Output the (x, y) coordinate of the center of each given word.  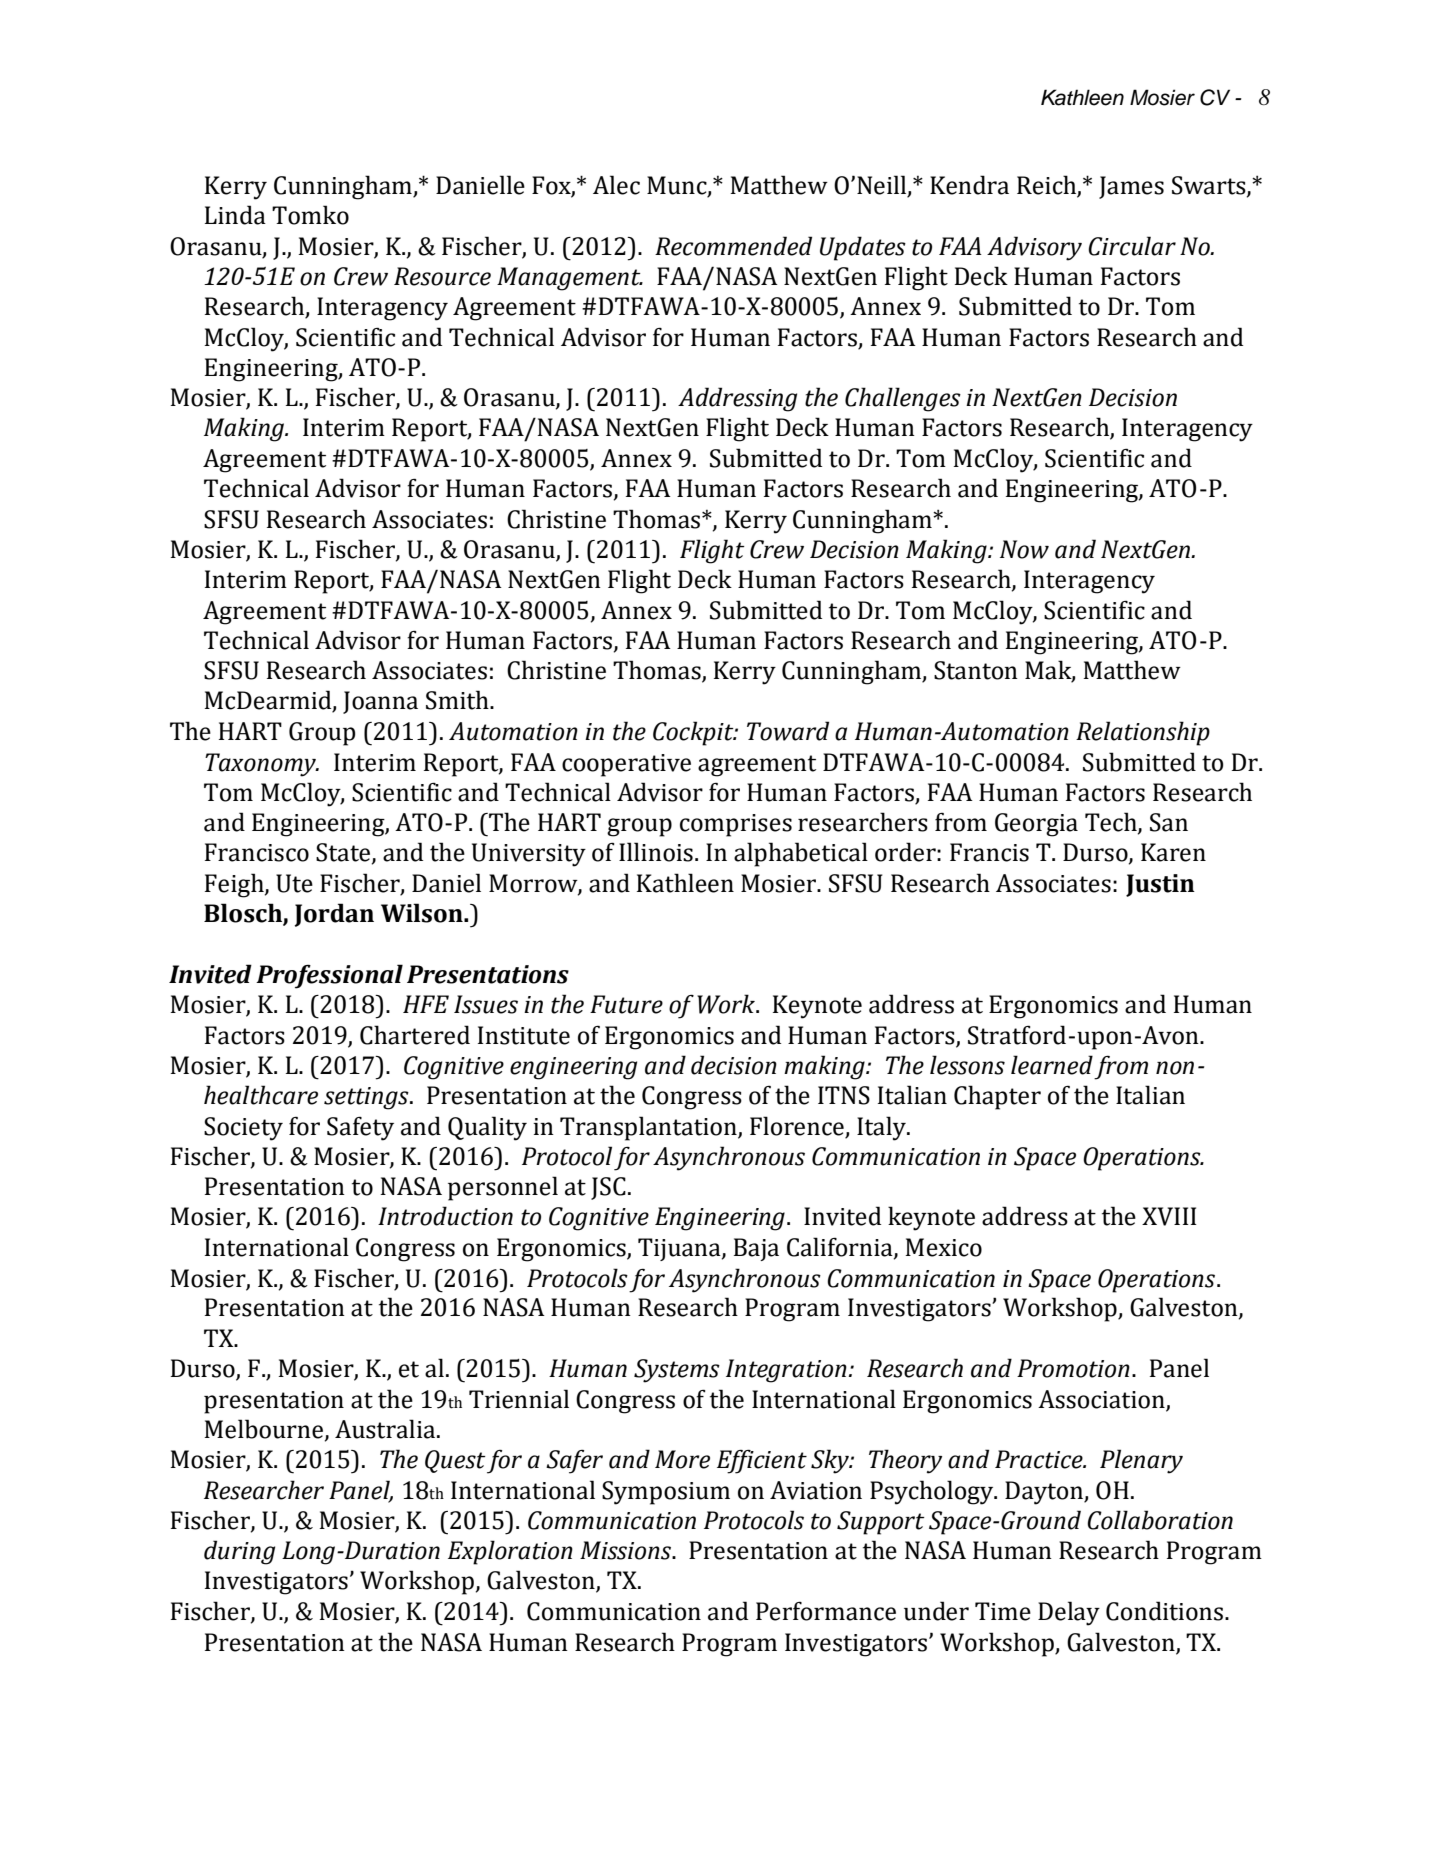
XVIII (1169, 1216)
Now (1024, 549)
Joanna (380, 702)
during (239, 1552)
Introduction (445, 1216)
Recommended (733, 246)
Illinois (656, 852)
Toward (788, 731)
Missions (627, 1550)
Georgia (1036, 825)
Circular (1132, 246)
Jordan (334, 915)
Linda (235, 215)
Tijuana (680, 1249)
